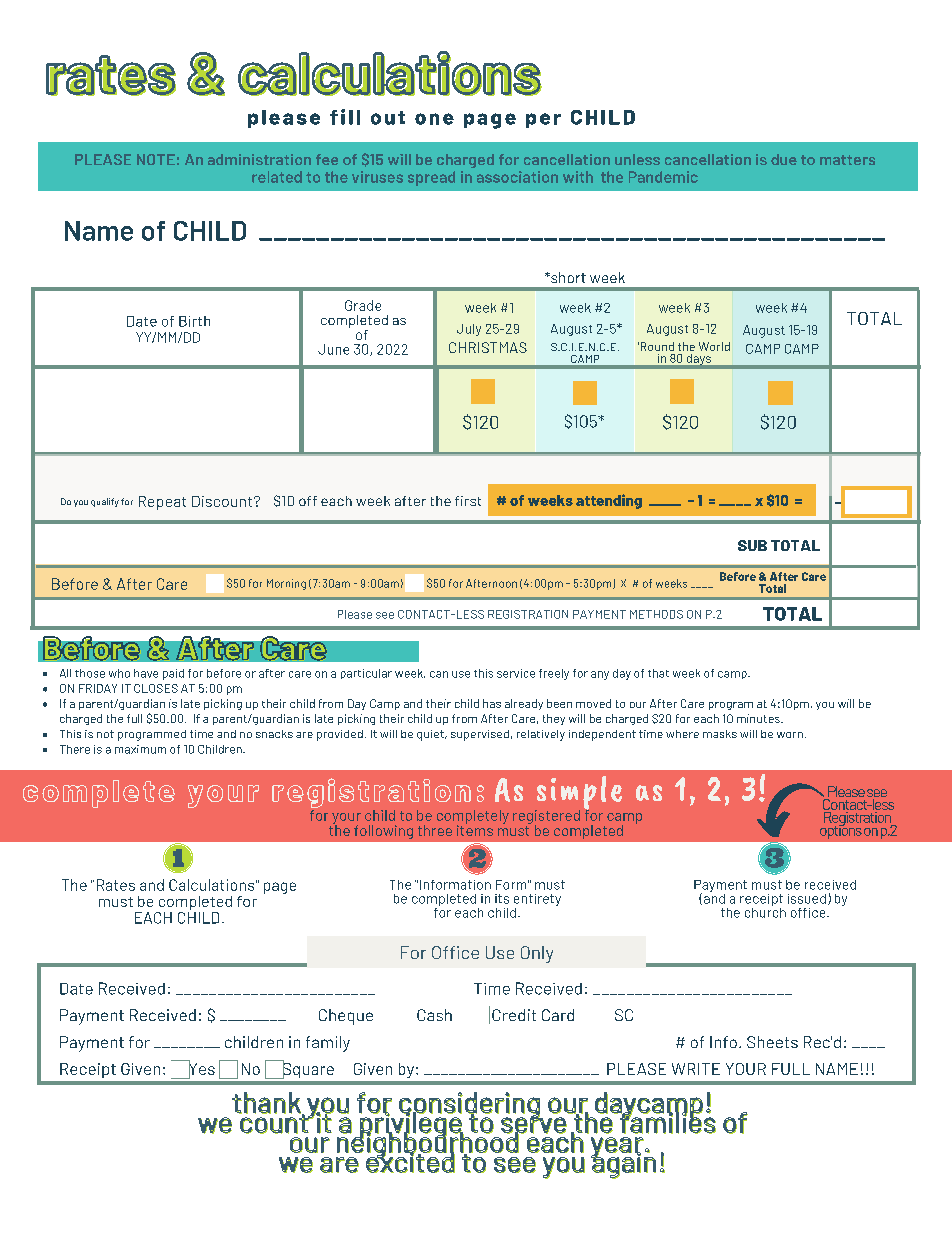 This document has height=1233, width=952. Describe the element at coordinates (201, 1069) in the document. I see `Yes` at that location.
